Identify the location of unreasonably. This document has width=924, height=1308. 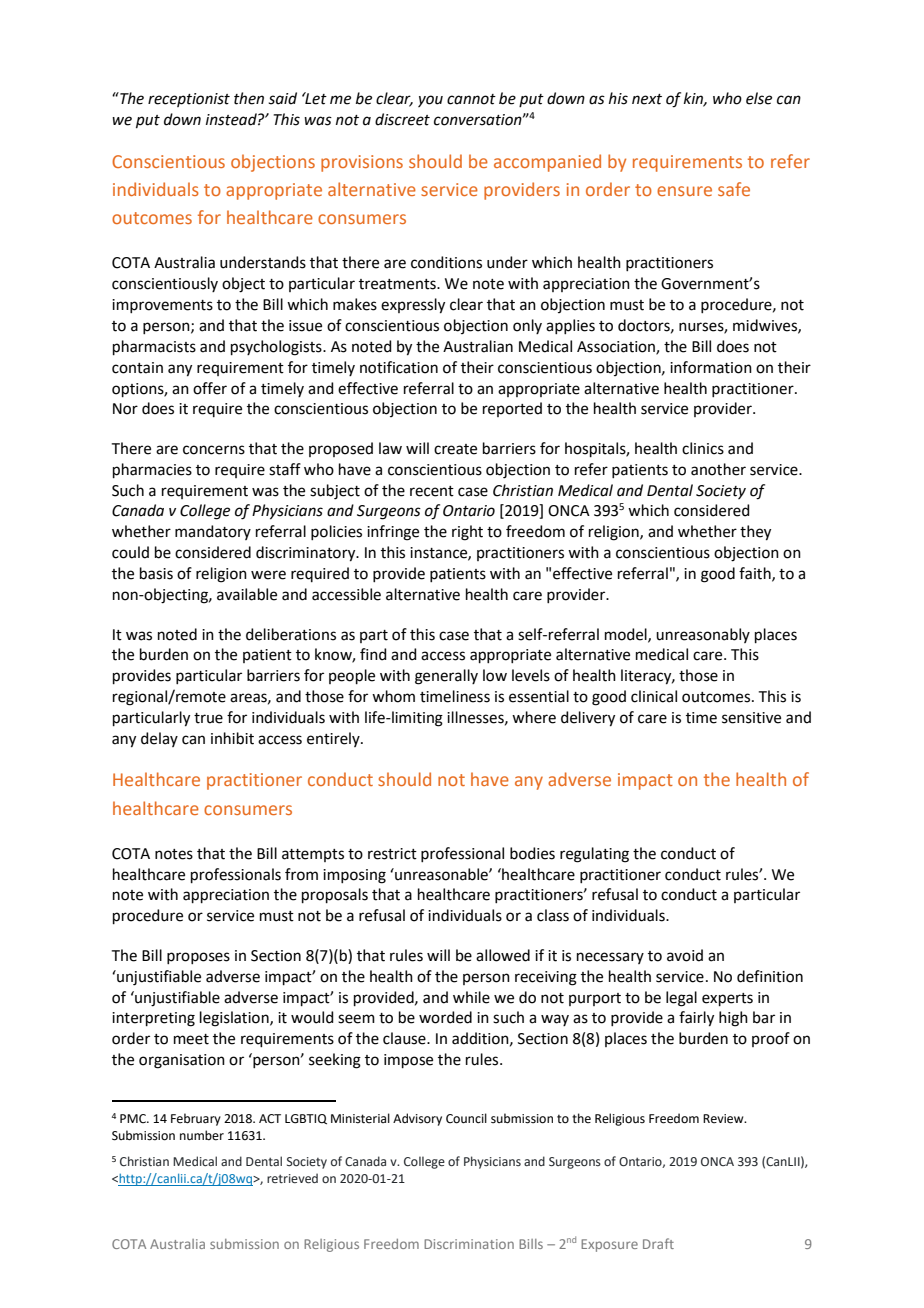
(703, 635).
